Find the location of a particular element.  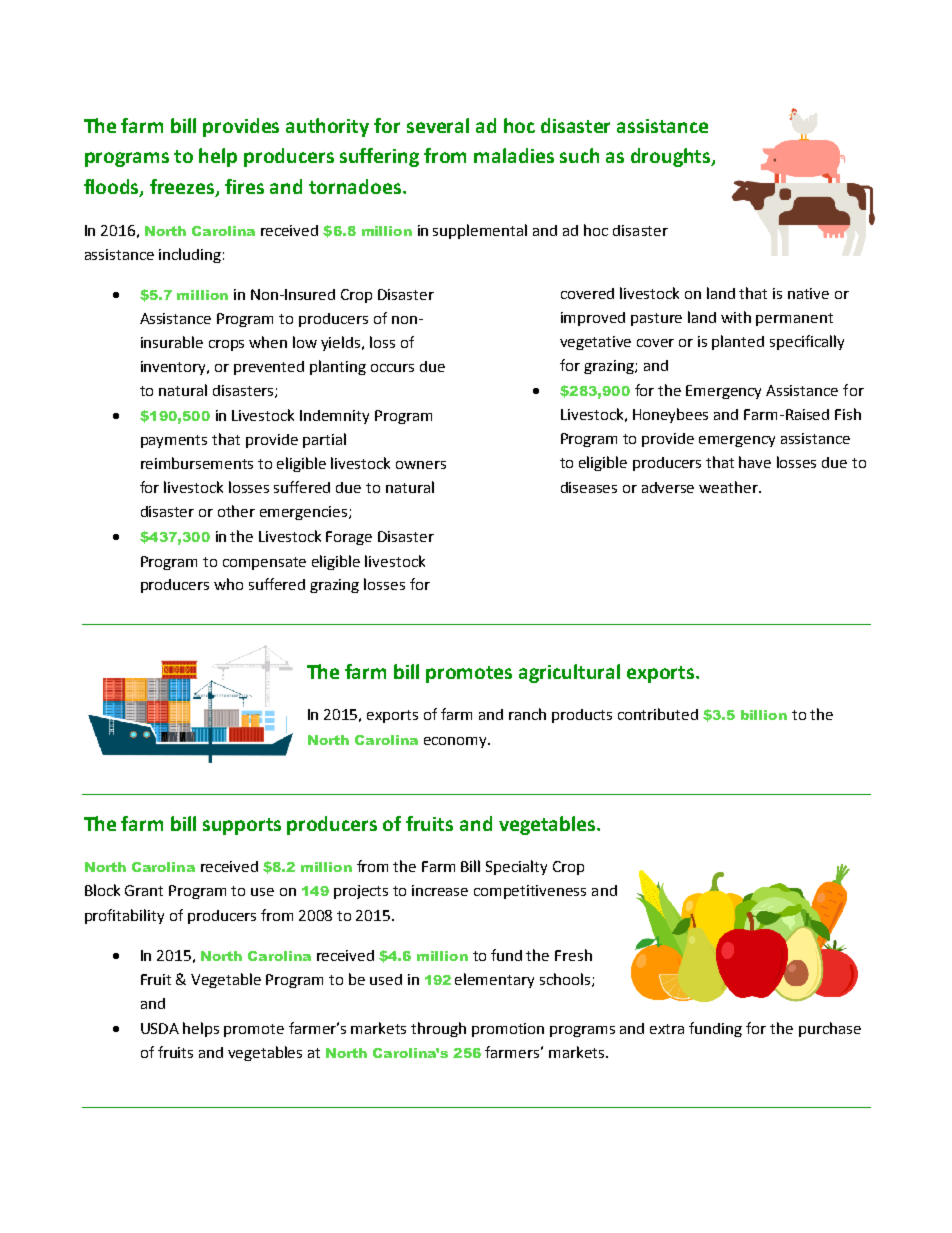

weather is located at coordinates (729, 487).
